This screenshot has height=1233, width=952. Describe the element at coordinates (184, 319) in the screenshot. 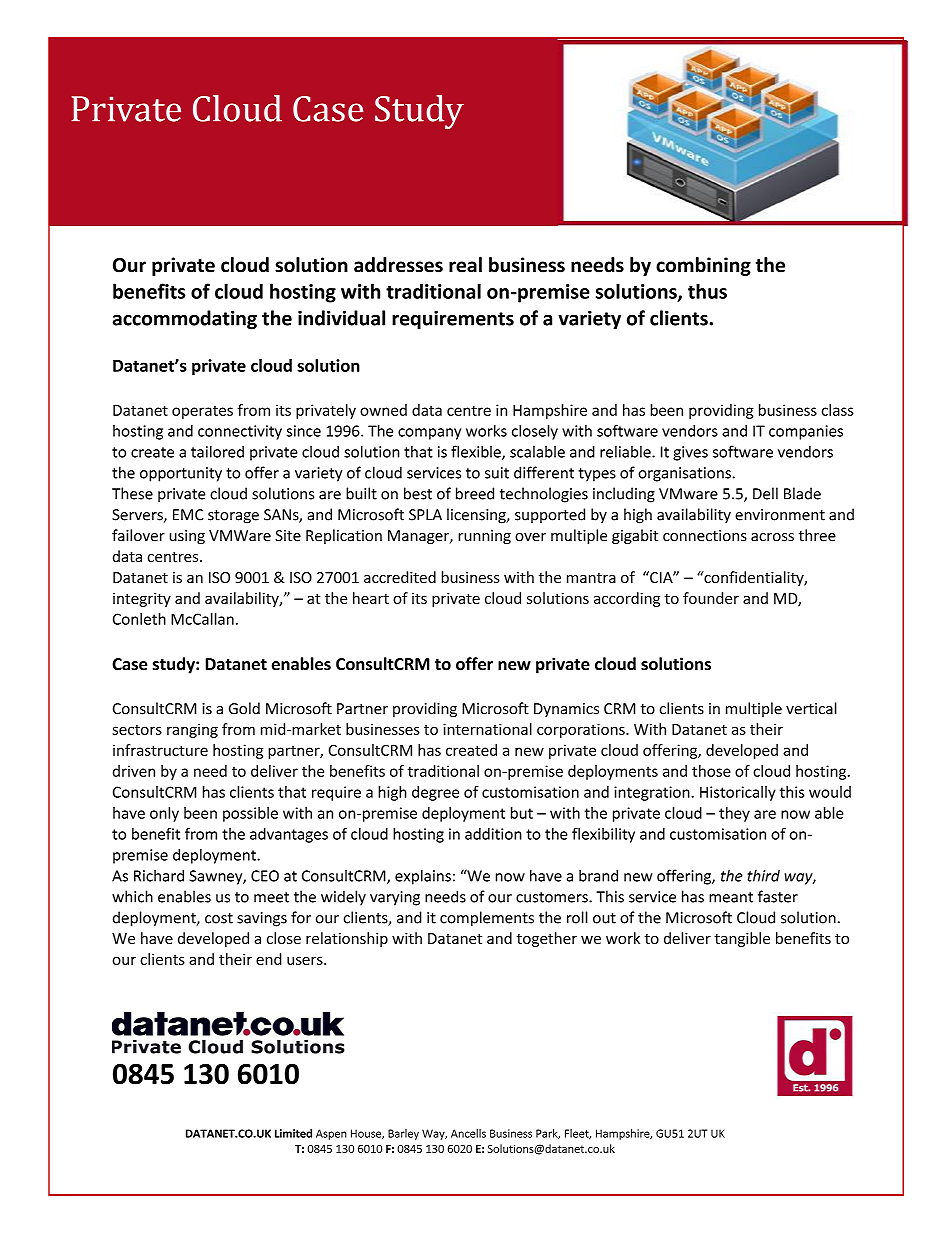

I see `accommodating` at that location.
